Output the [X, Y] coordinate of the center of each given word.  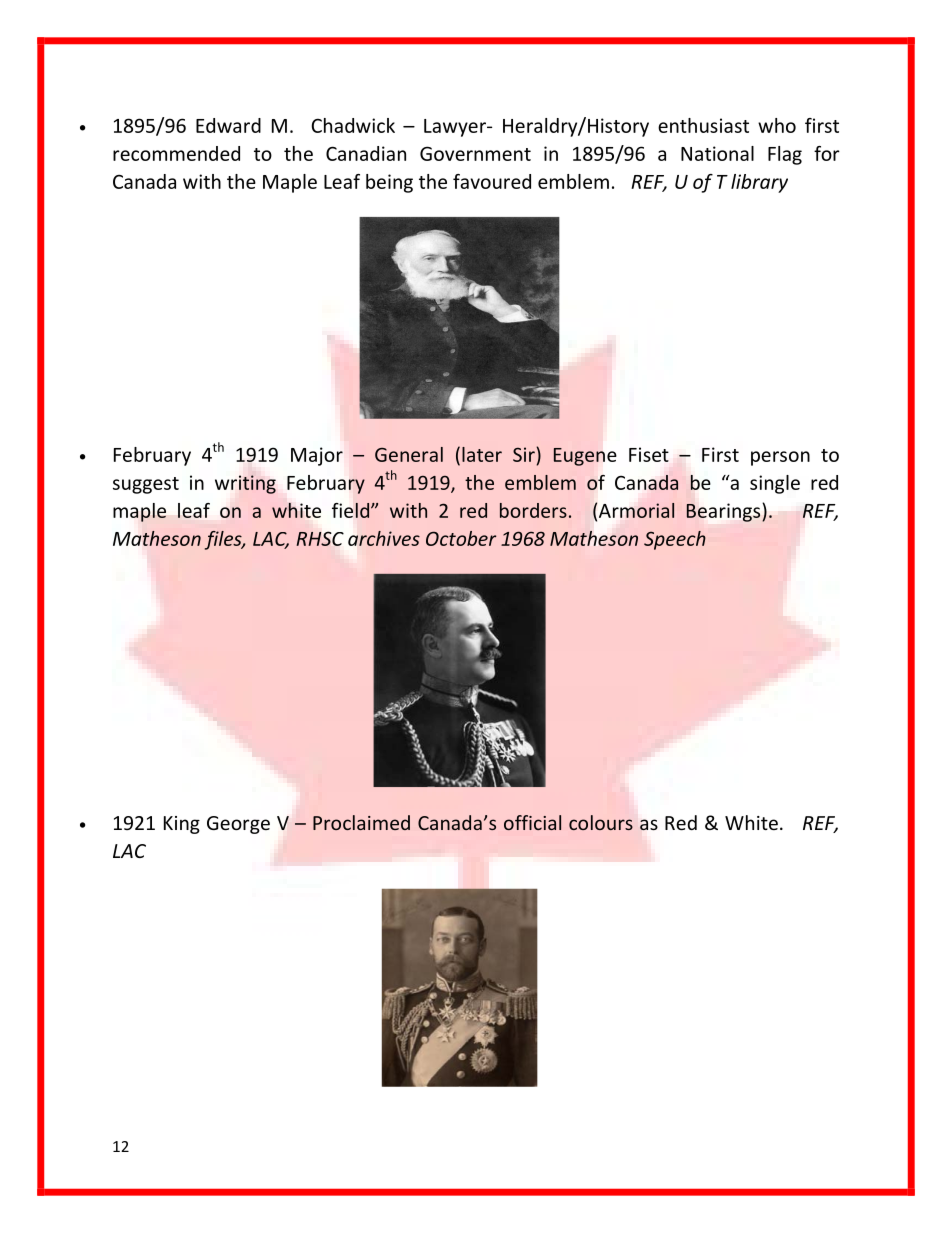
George [238, 825]
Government [475, 153]
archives [384, 538]
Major [317, 456]
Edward [228, 125]
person [780, 458]
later [482, 454]
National [717, 153]
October [461, 538]
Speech [675, 540]
